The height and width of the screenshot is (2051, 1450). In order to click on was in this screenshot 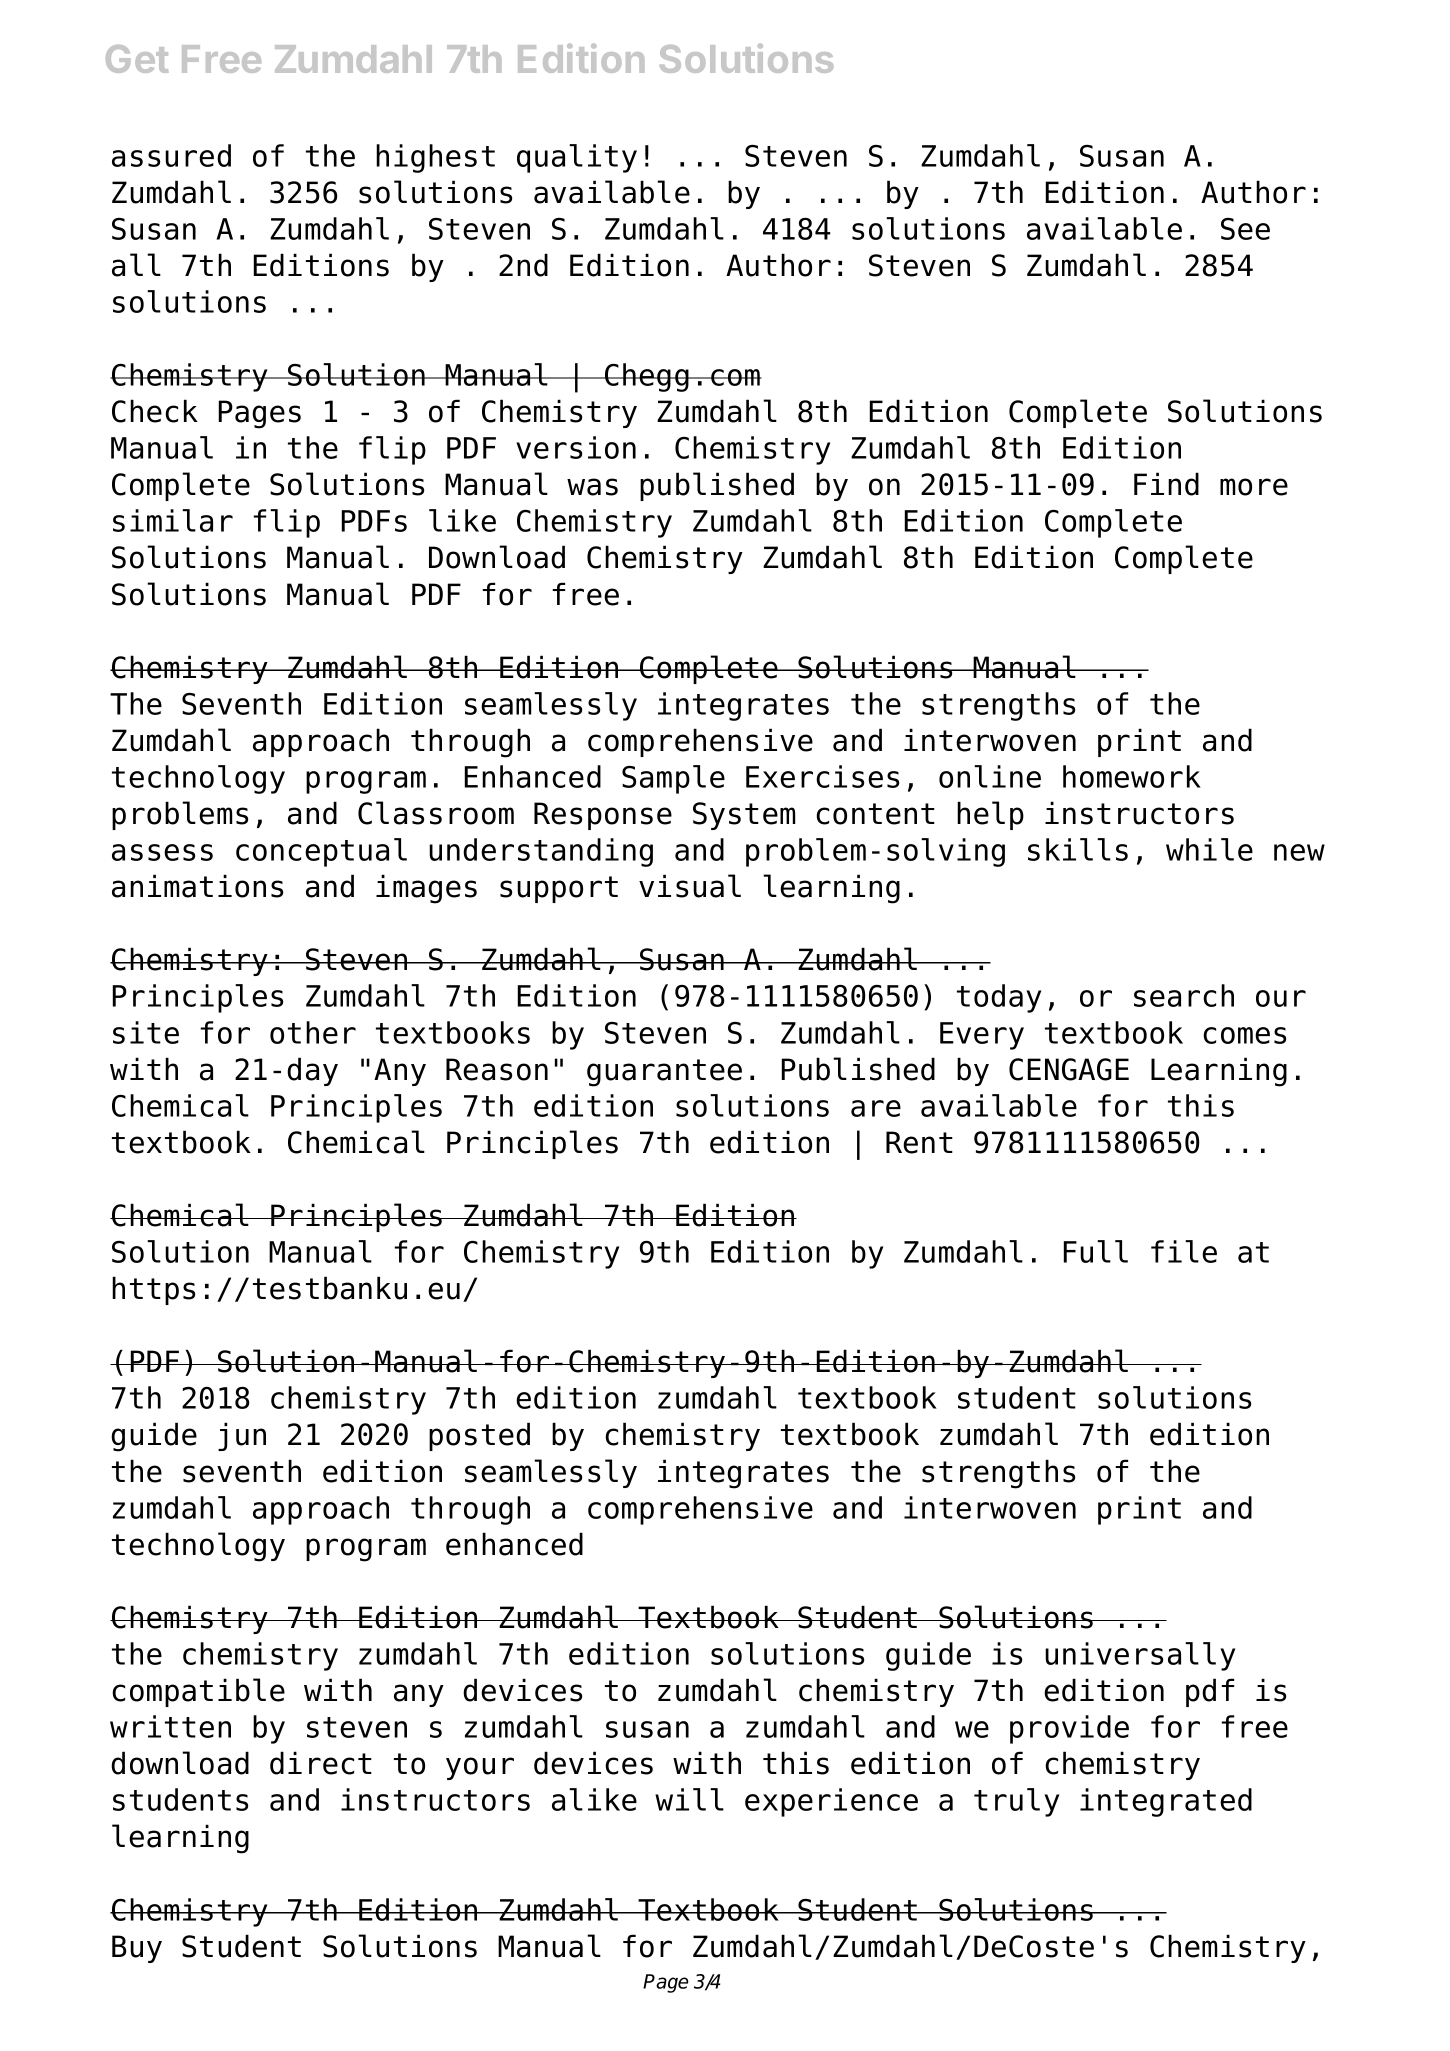, I will do `click(592, 487)`.
